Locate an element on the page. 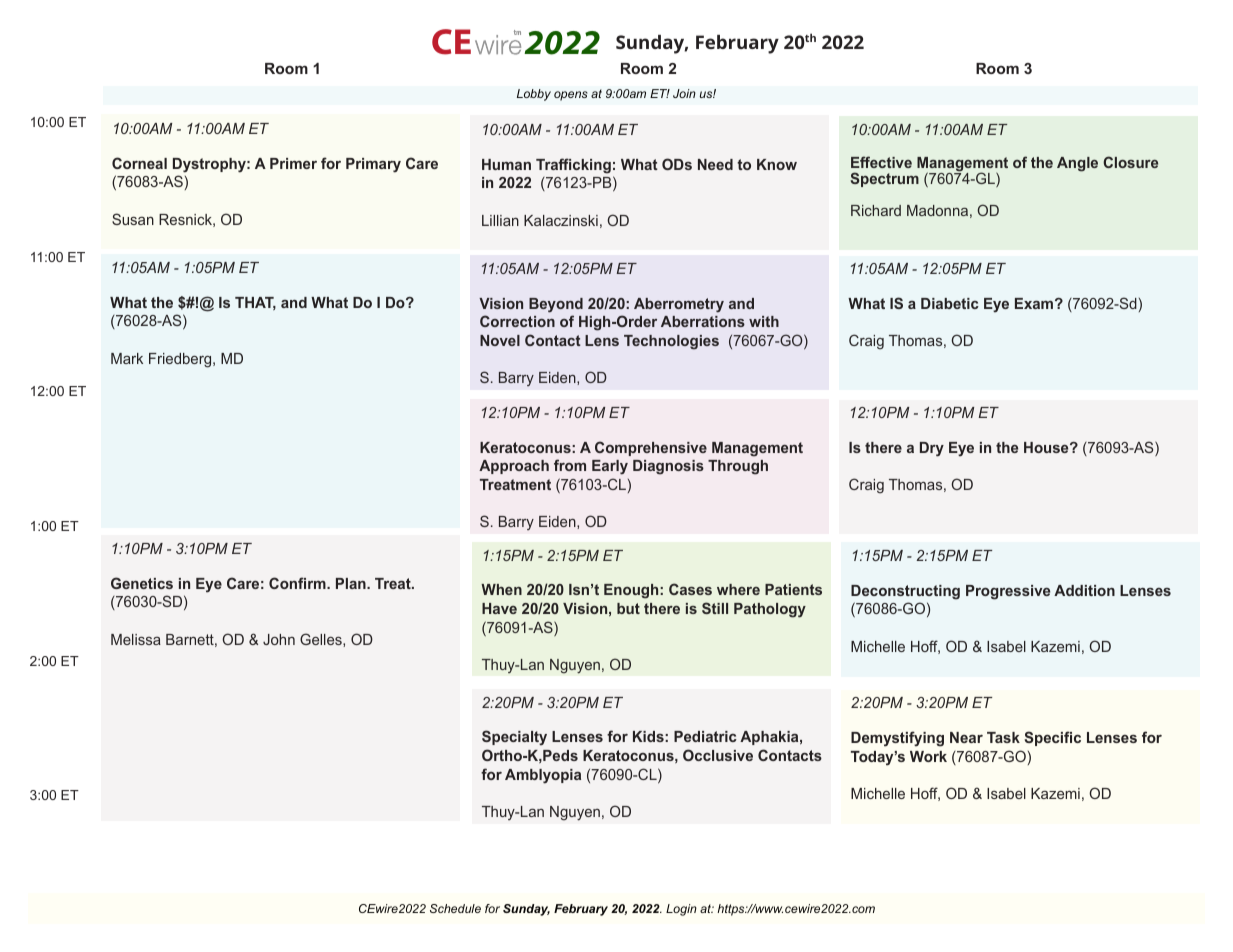 This page has height=952, width=1233. John is located at coordinates (279, 639).
